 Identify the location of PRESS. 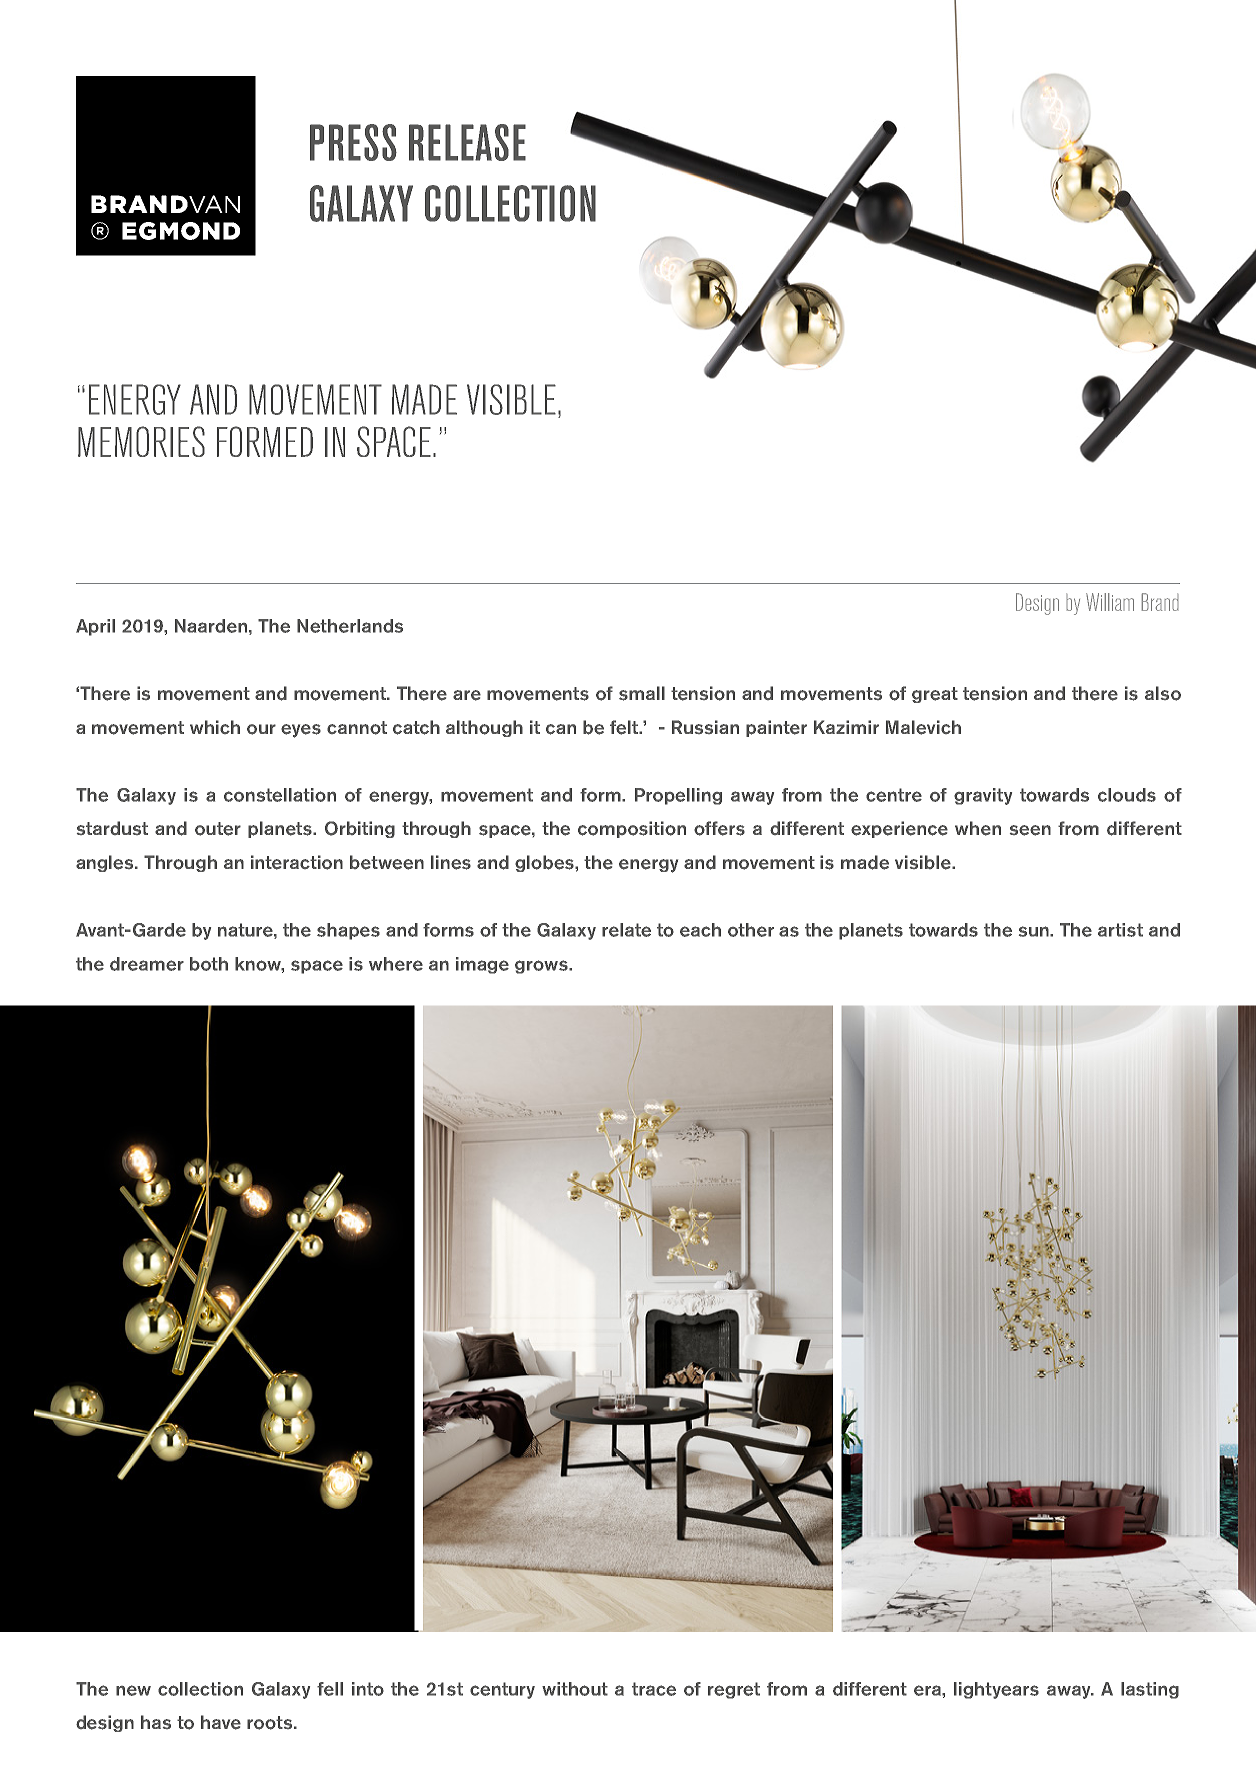
(353, 142).
